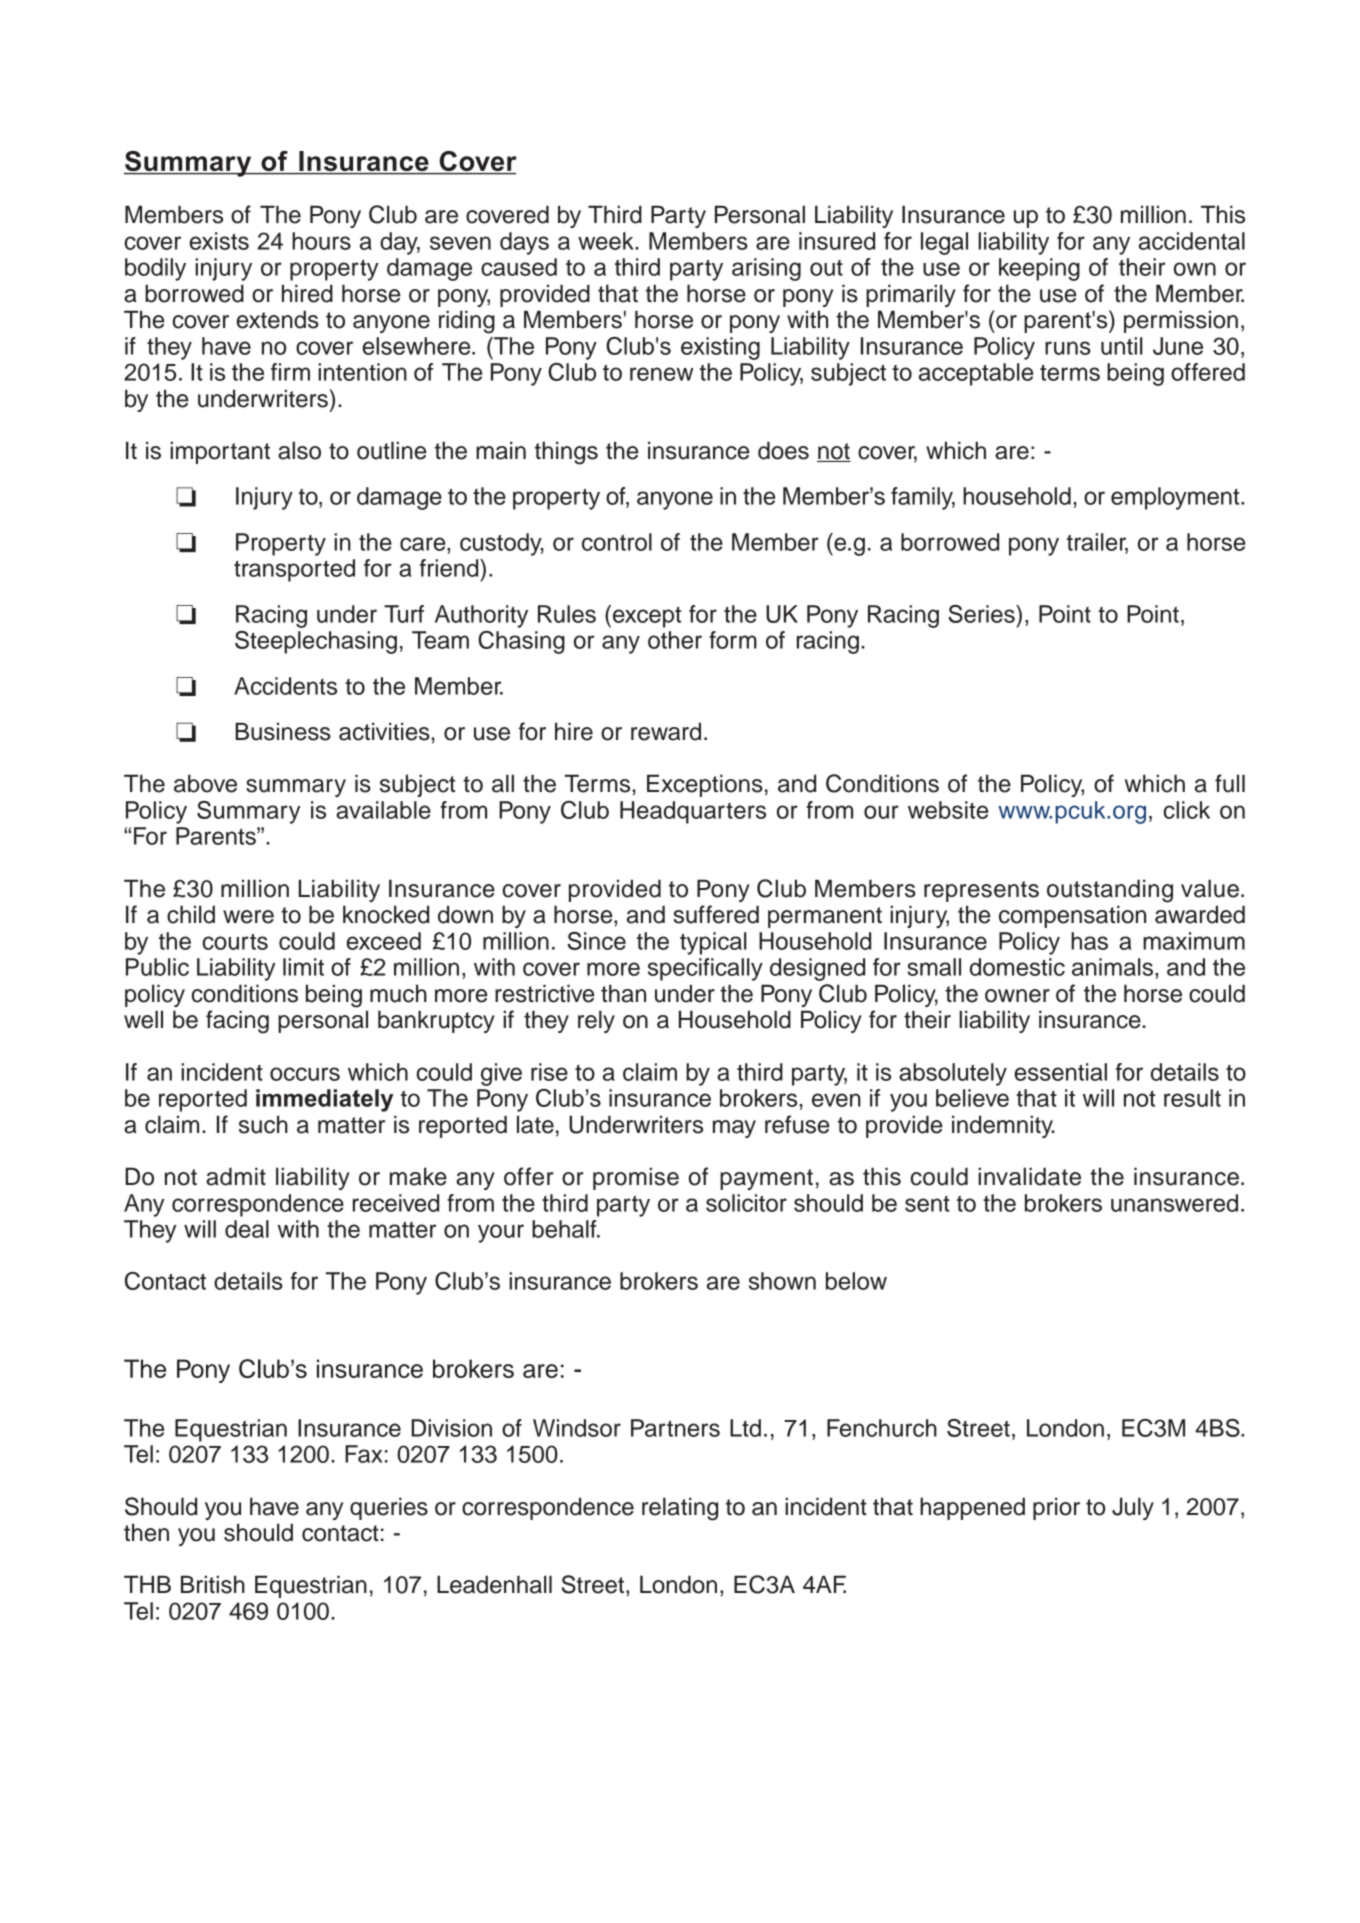 The height and width of the screenshot is (1923, 1360). I want to click on relating, so click(680, 1509).
